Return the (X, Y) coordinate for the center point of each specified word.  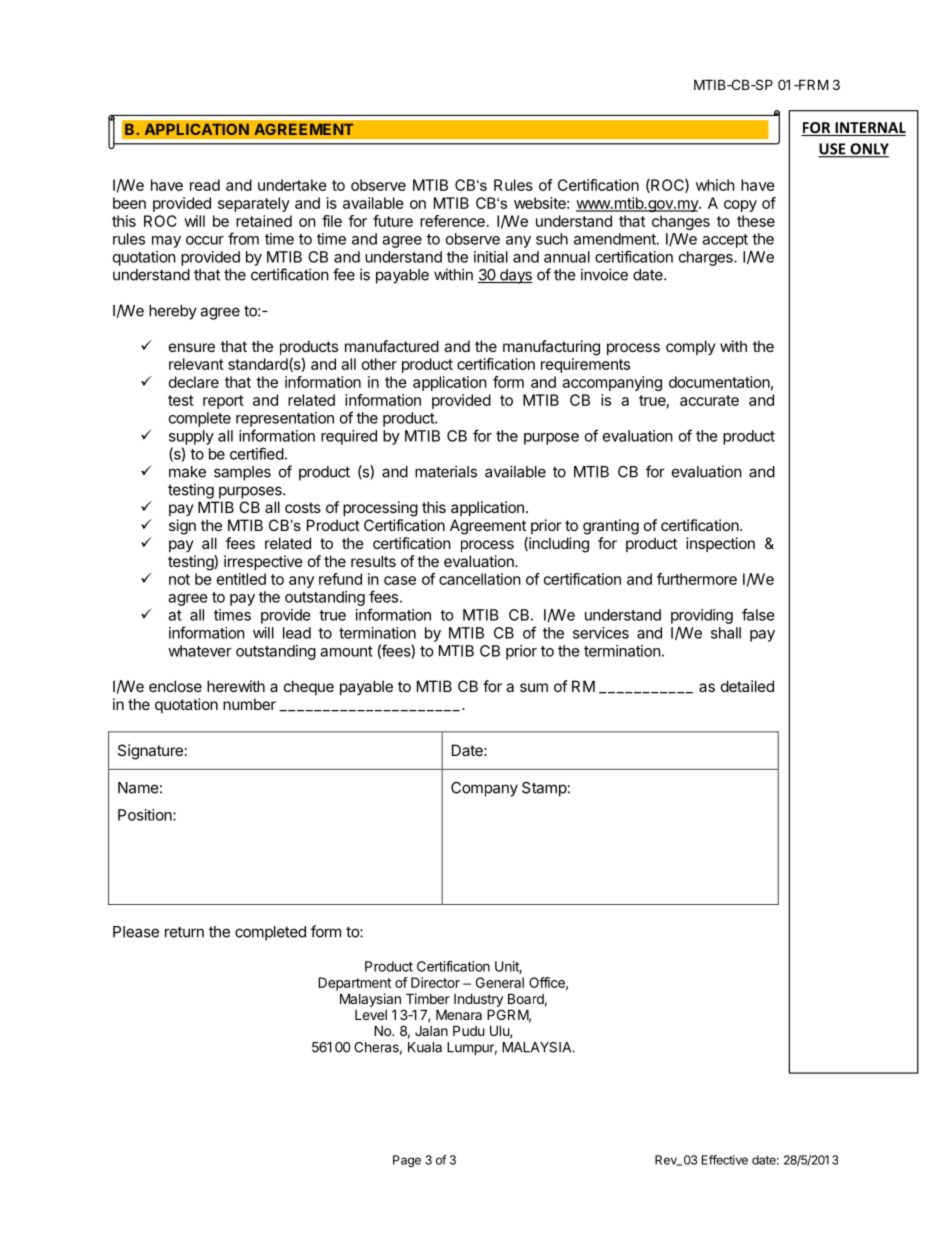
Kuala (425, 1047)
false (758, 614)
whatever (200, 651)
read (205, 185)
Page (407, 1161)
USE (833, 150)
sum (534, 687)
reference (452, 221)
